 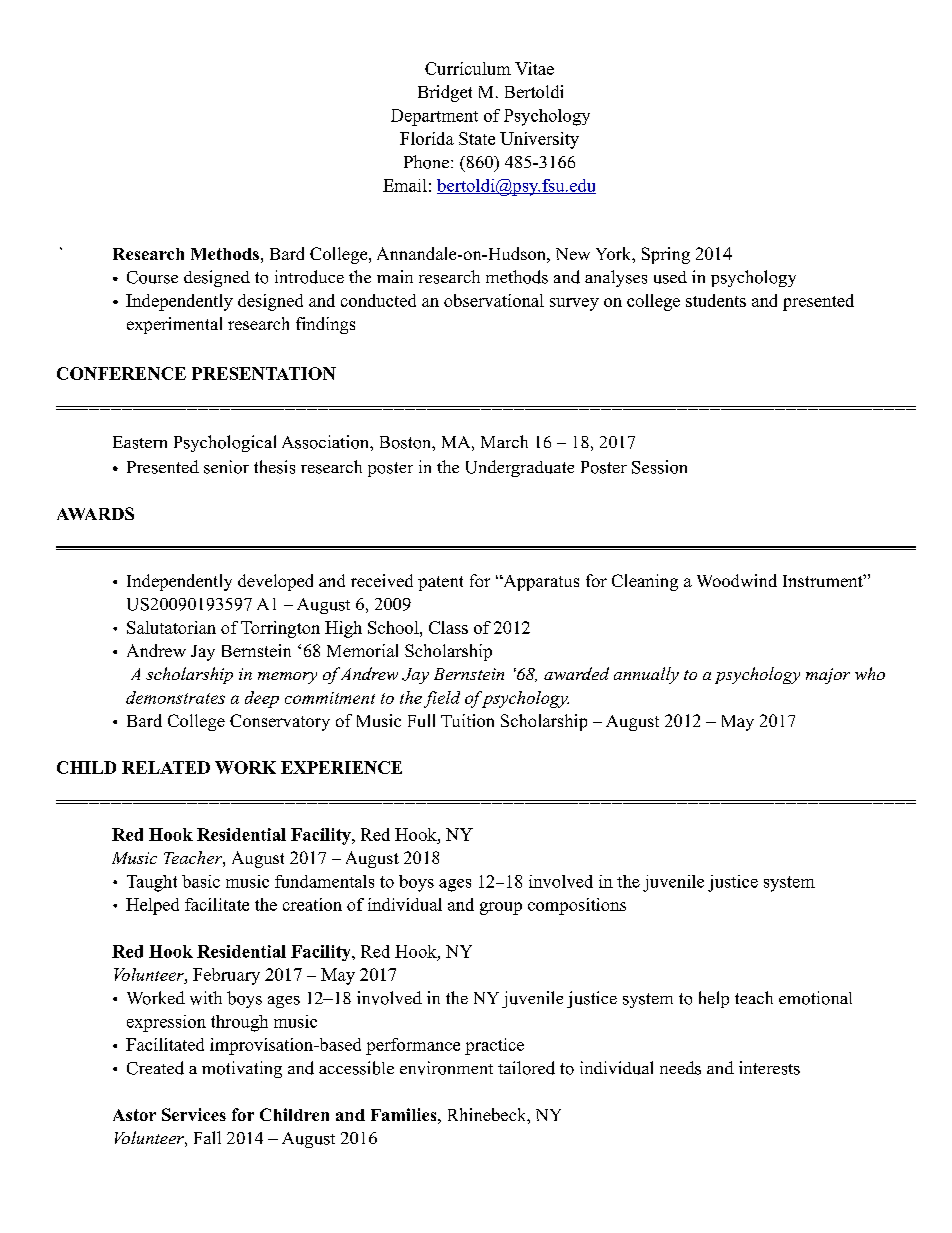 What do you see at coordinates (539, 140) in the page?
I see `University` at bounding box center [539, 140].
